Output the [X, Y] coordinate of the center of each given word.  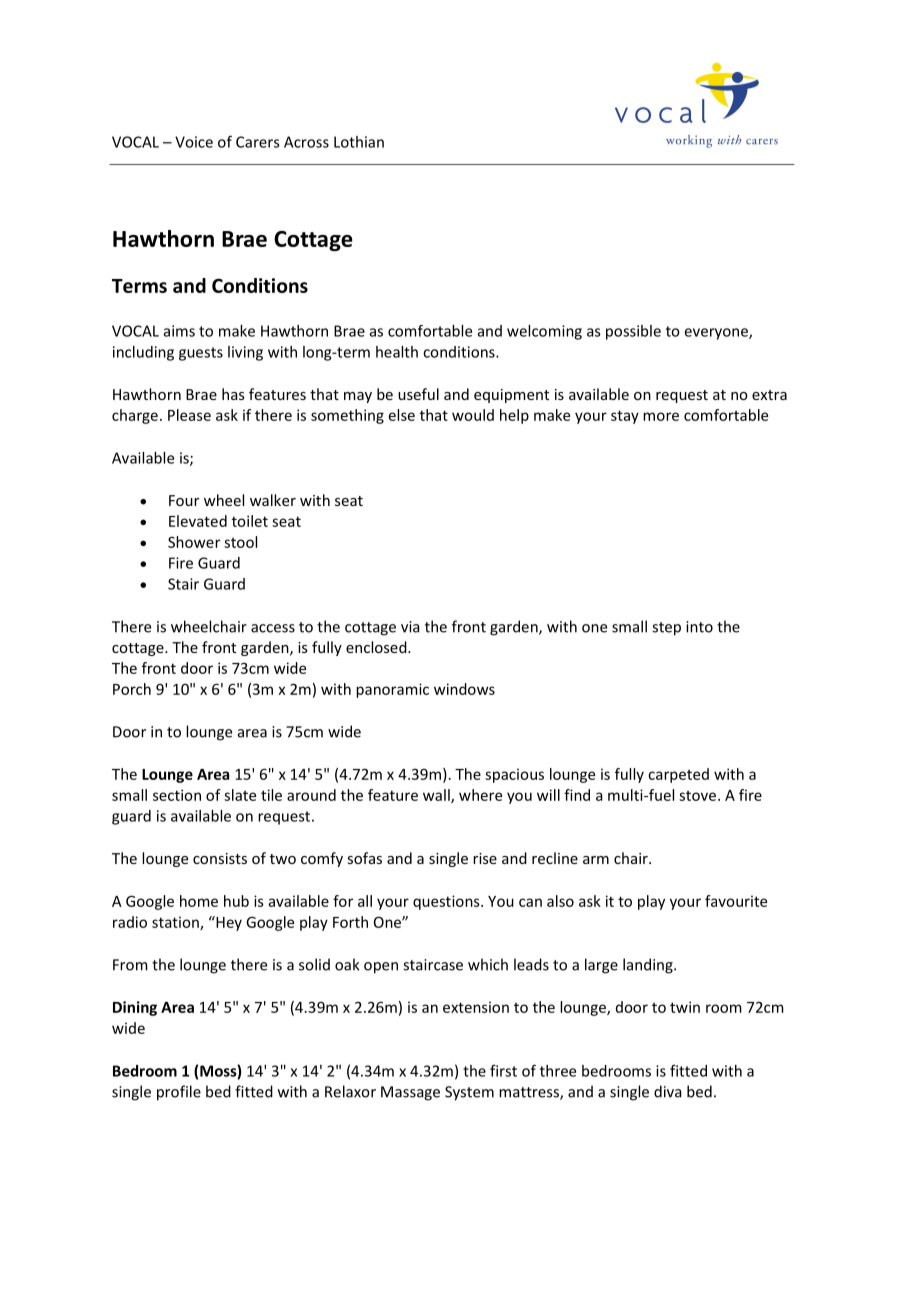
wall [437, 796]
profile [179, 1093]
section [177, 795]
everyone [717, 334]
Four [184, 500]
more [661, 416]
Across [306, 142]
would [473, 415]
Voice [194, 142]
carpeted [678, 775]
